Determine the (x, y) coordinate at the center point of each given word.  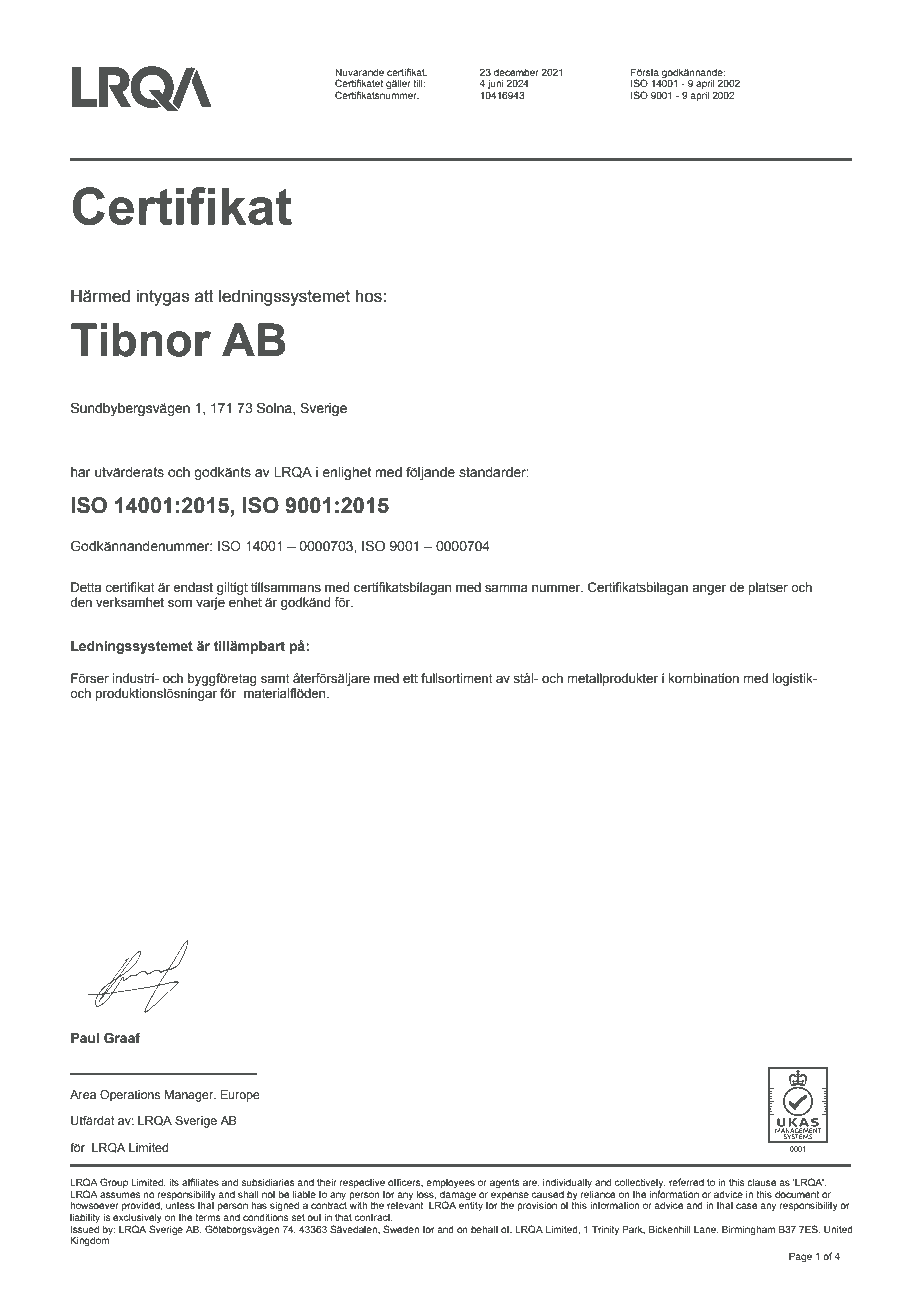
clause (762, 1182)
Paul (85, 1038)
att (204, 296)
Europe (240, 1096)
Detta (86, 587)
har (81, 472)
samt (275, 679)
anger (709, 589)
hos (369, 296)
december (516, 72)
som (180, 603)
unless (180, 1205)
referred (686, 1182)
